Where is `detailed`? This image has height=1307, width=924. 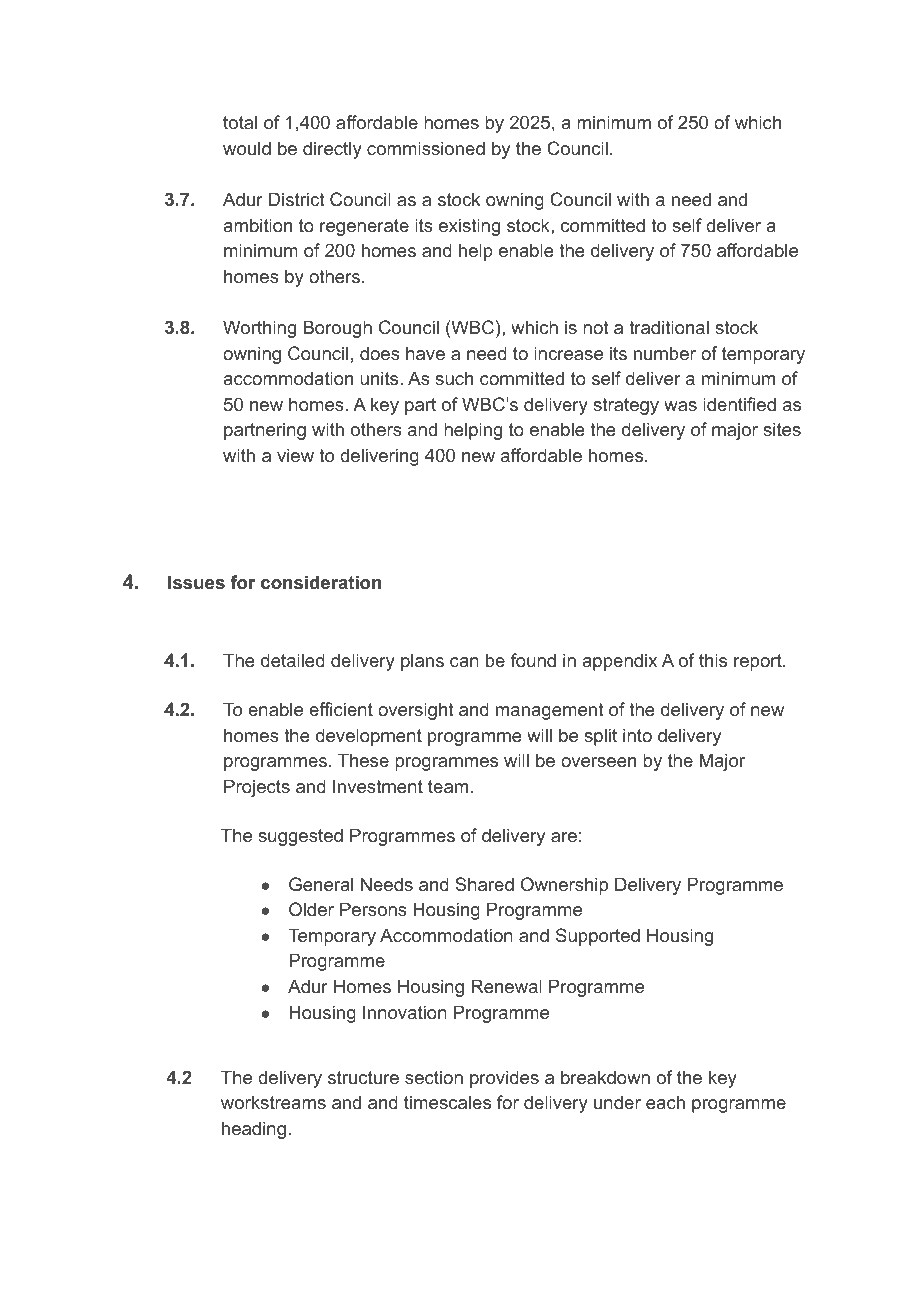 detailed is located at coordinates (293, 660).
